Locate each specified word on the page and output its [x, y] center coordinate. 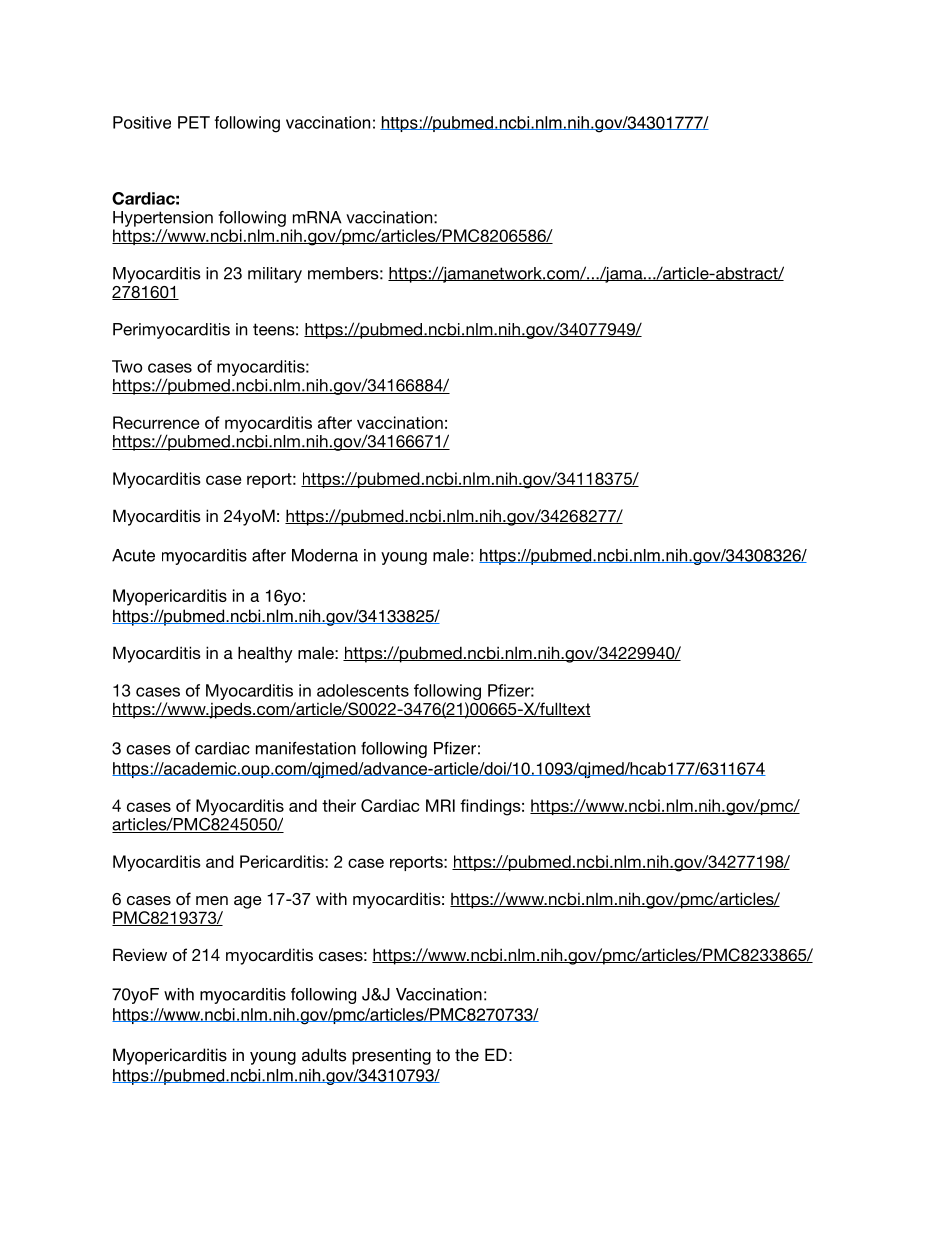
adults [324, 1055]
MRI [440, 805]
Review [140, 954]
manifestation [306, 748]
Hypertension [163, 219]
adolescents [363, 690]
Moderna [325, 555]
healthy [265, 654]
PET [194, 122]
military [275, 275]
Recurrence [156, 422]
